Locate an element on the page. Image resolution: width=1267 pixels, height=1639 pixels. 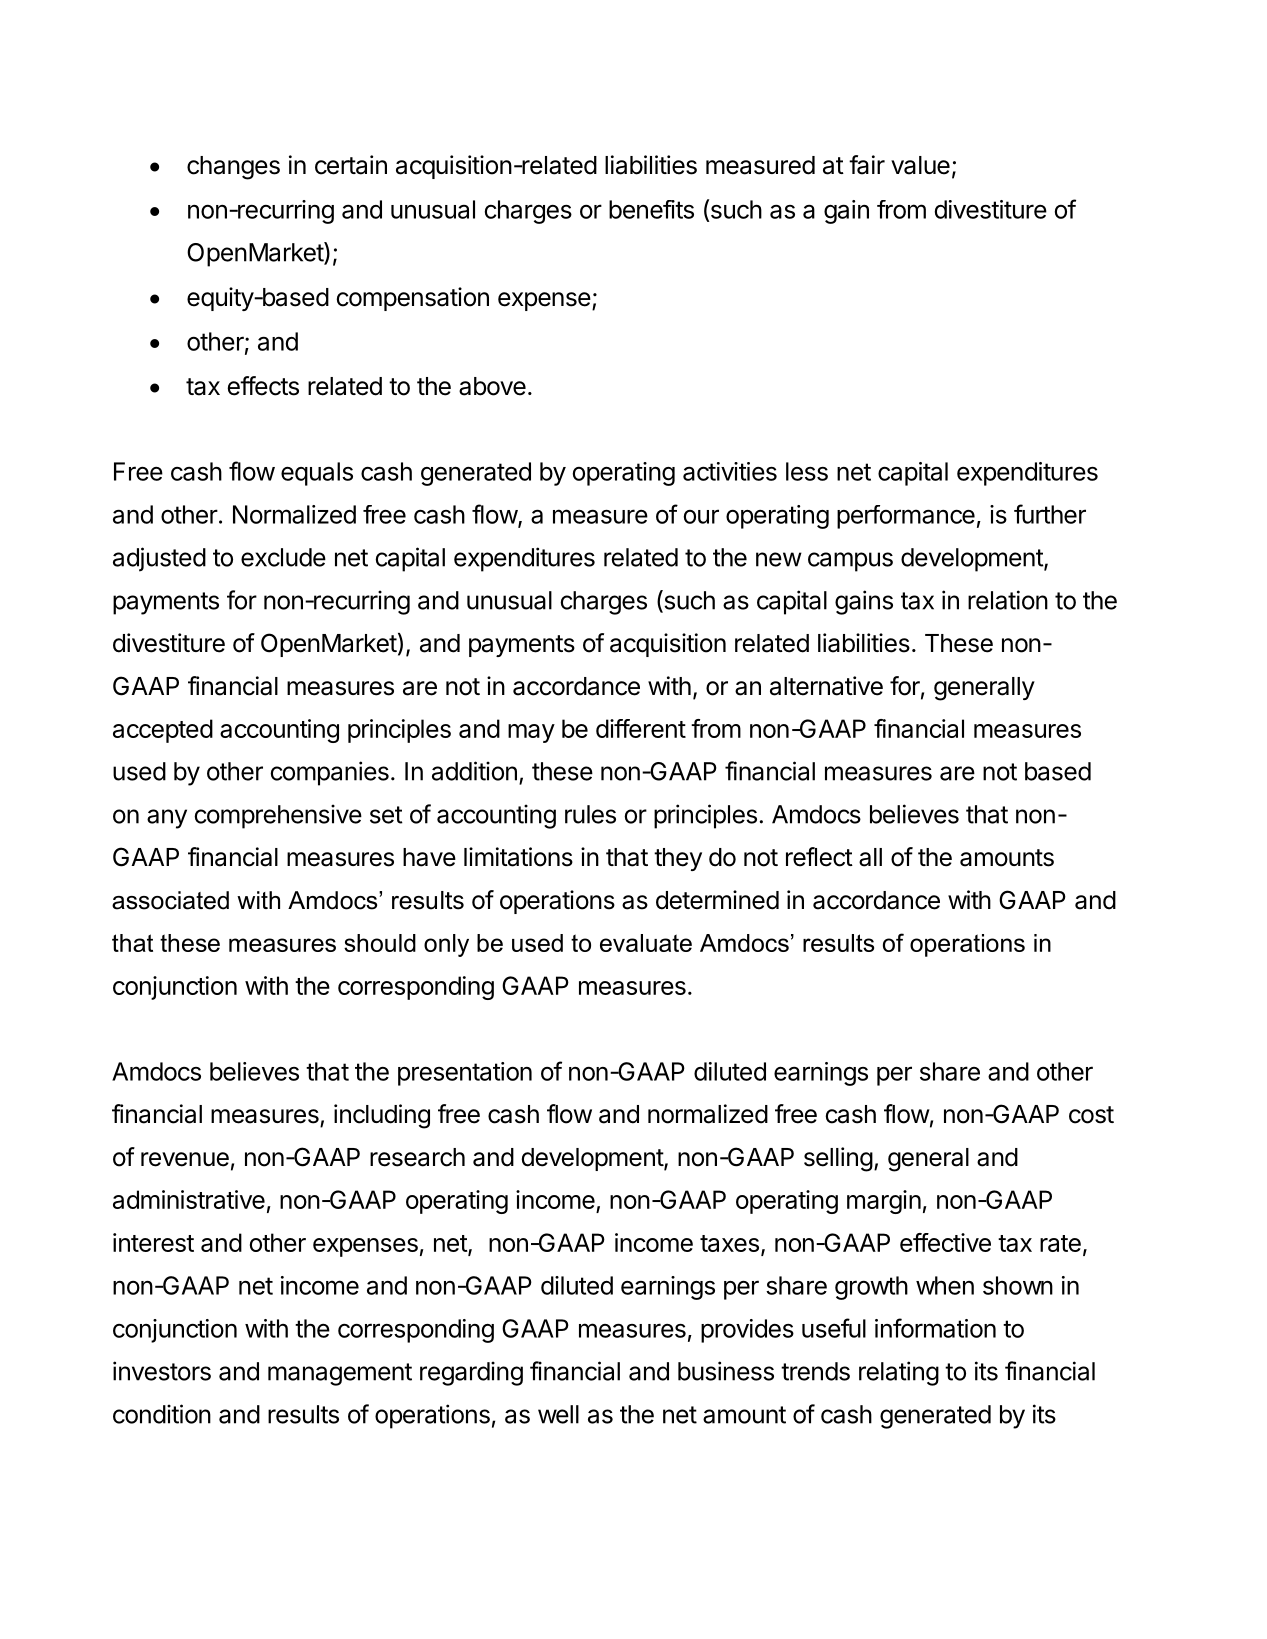
value is located at coordinates (920, 165).
